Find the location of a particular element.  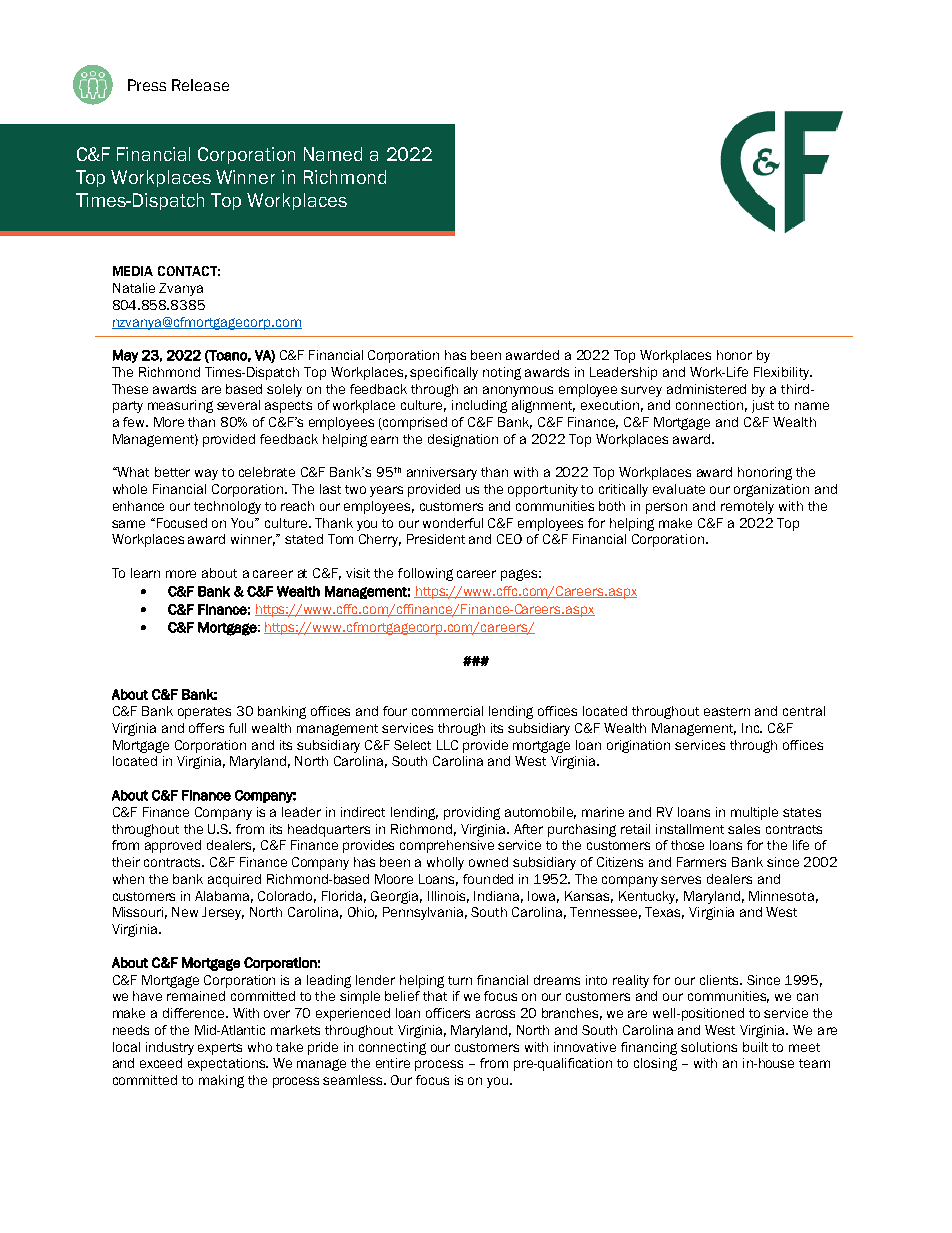

Flexibility is located at coordinates (783, 373).
